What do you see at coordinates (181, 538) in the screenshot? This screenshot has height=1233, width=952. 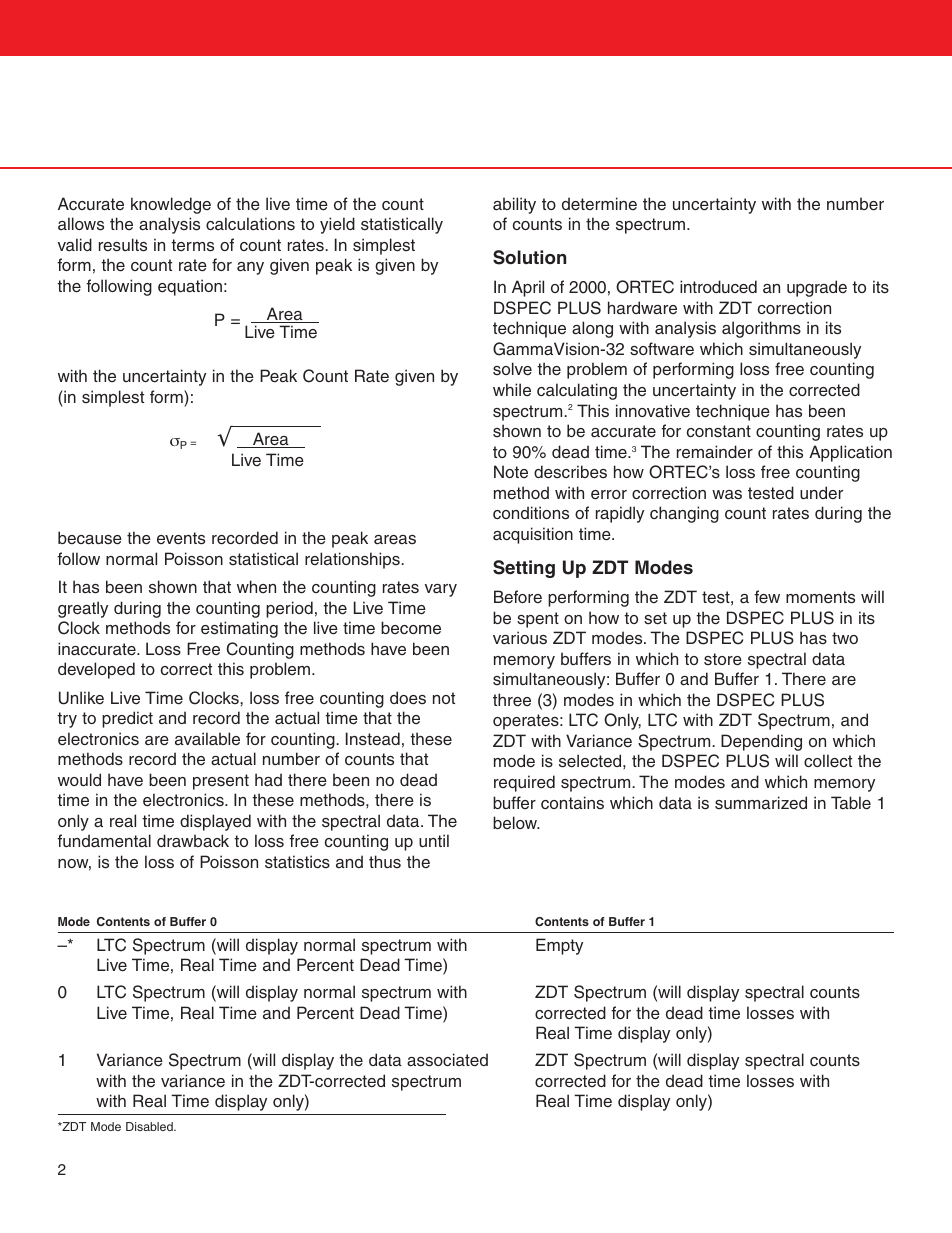 I see `events` at bounding box center [181, 538].
